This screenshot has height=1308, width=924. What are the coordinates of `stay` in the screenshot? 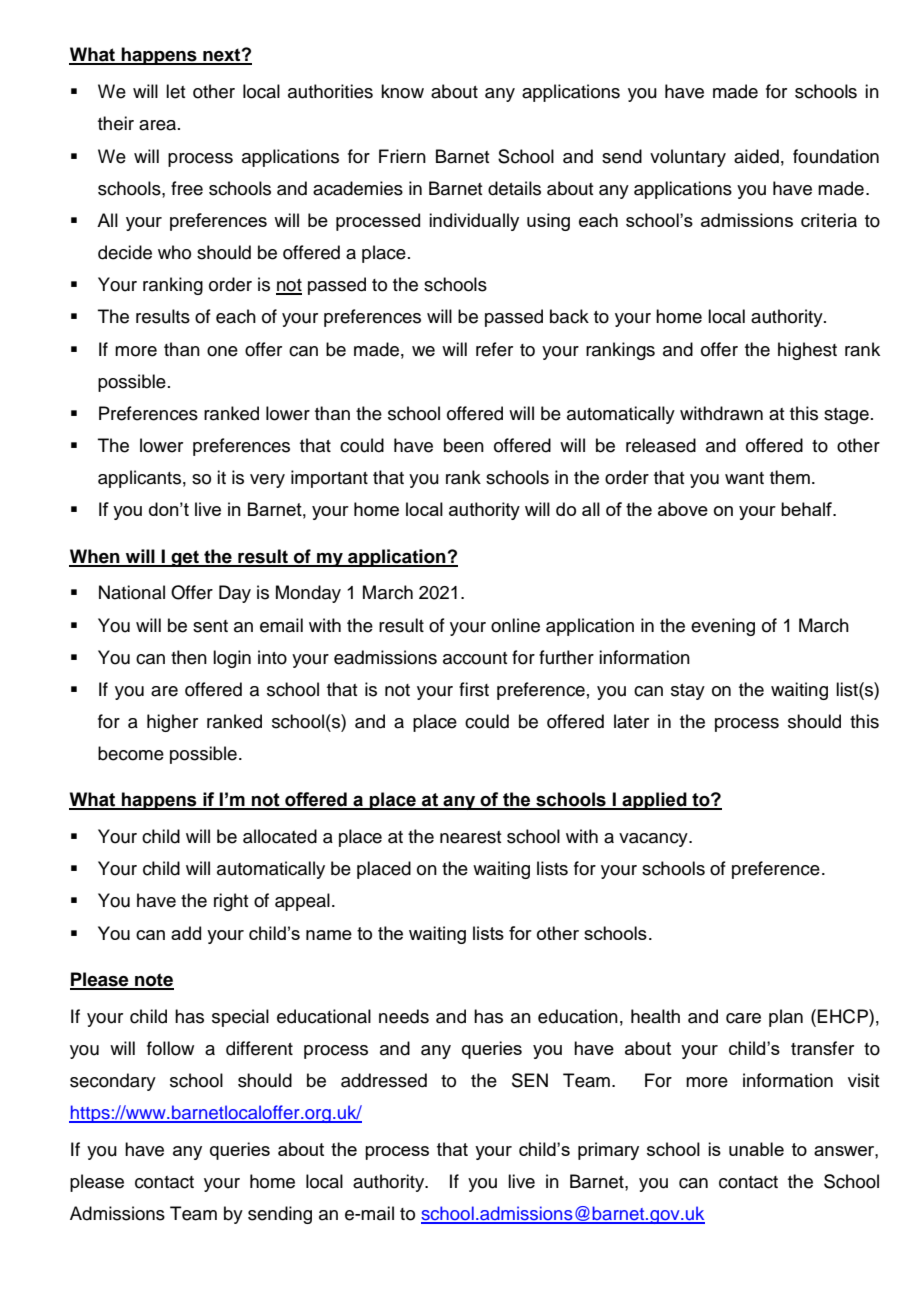 It's located at (688, 692).
